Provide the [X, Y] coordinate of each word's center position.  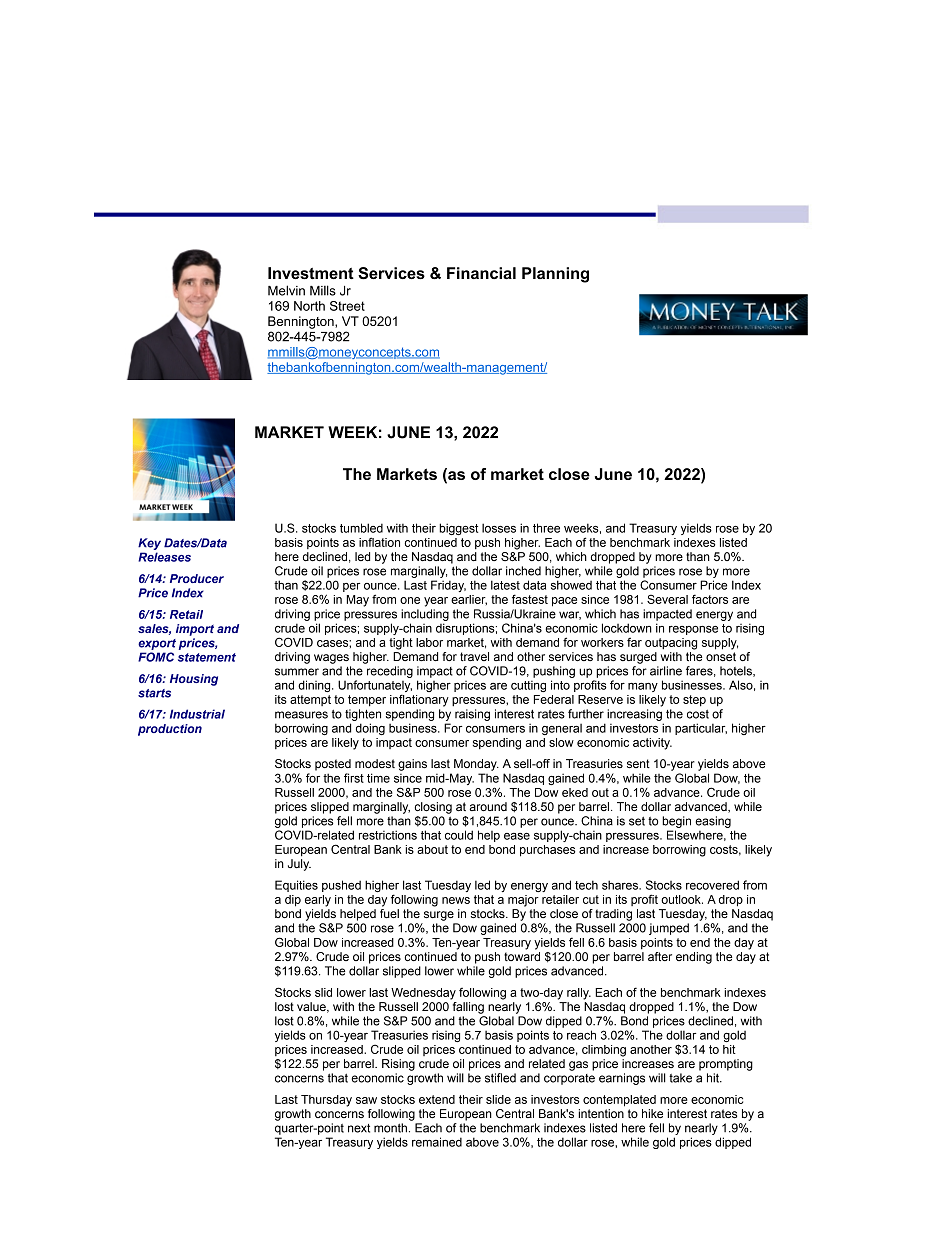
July [299, 865]
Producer [197, 578]
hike [652, 1113]
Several [667, 599]
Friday [448, 586]
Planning [555, 275]
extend [437, 1099]
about [432, 849]
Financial [481, 273]
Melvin [286, 290]
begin [676, 822]
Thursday [326, 1101]
